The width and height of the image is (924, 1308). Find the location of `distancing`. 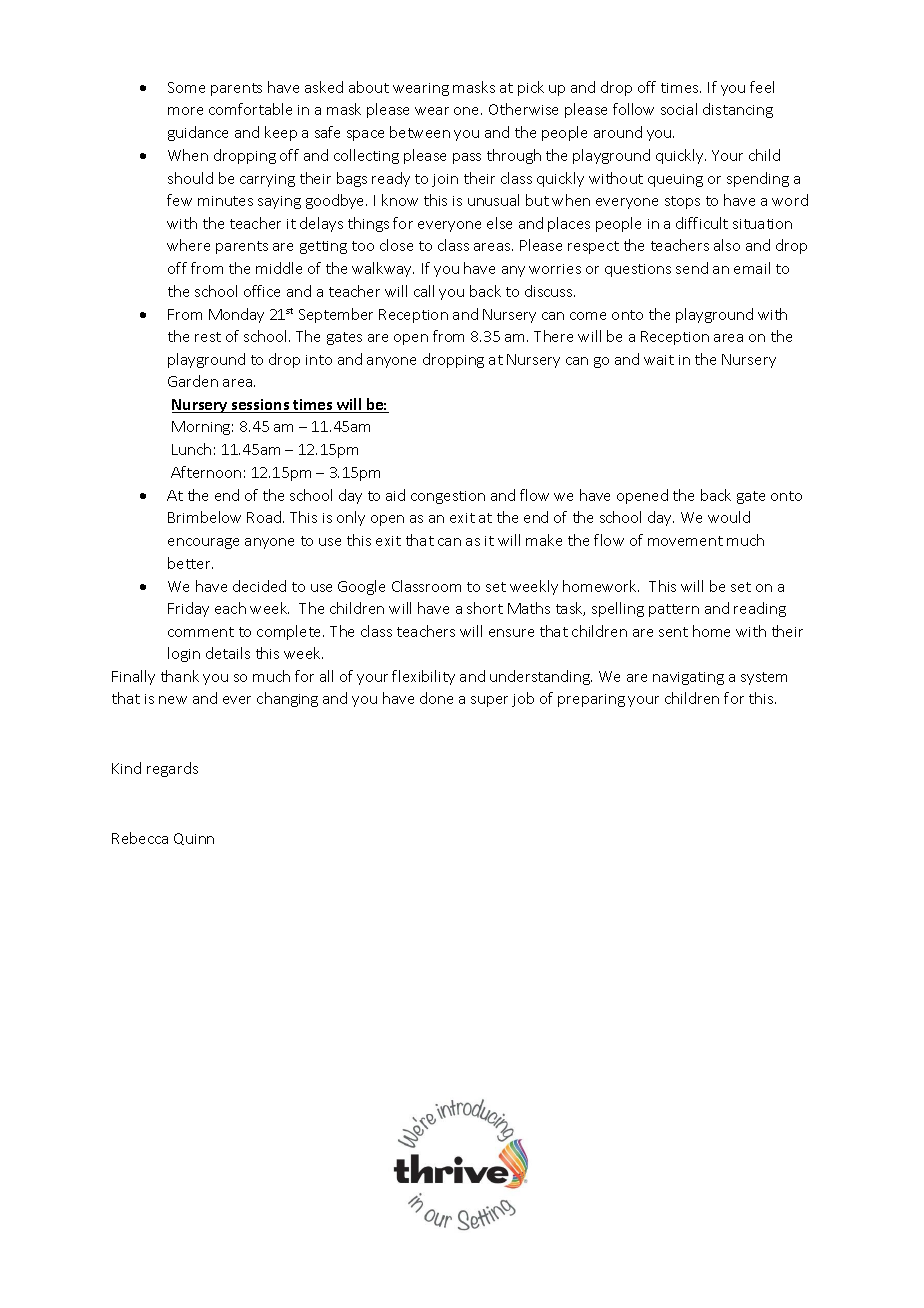

distancing is located at coordinates (738, 110).
